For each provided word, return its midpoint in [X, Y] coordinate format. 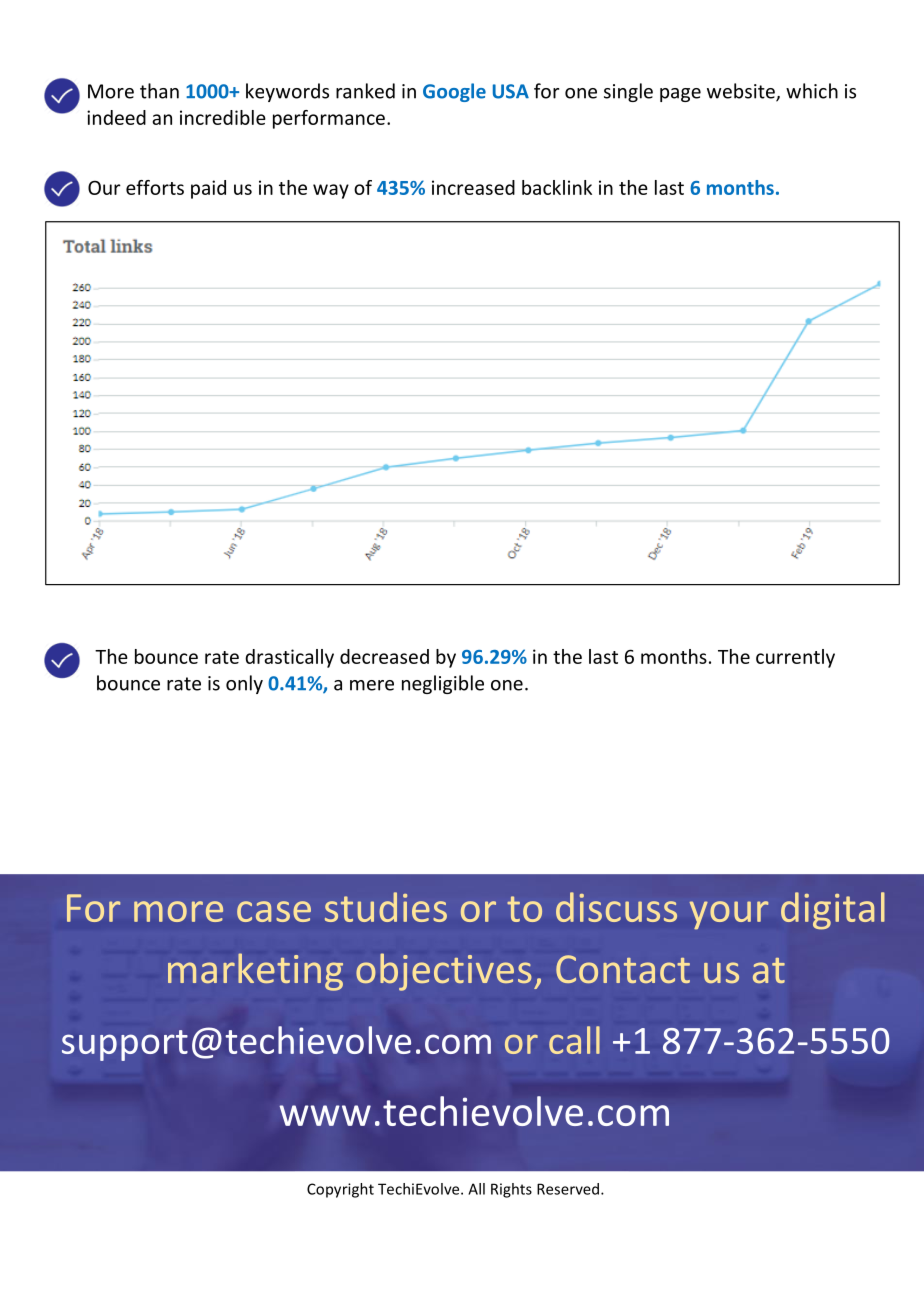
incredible [223, 117]
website [742, 92]
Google [454, 92]
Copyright [340, 1190]
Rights [511, 1190]
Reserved [569, 1189]
